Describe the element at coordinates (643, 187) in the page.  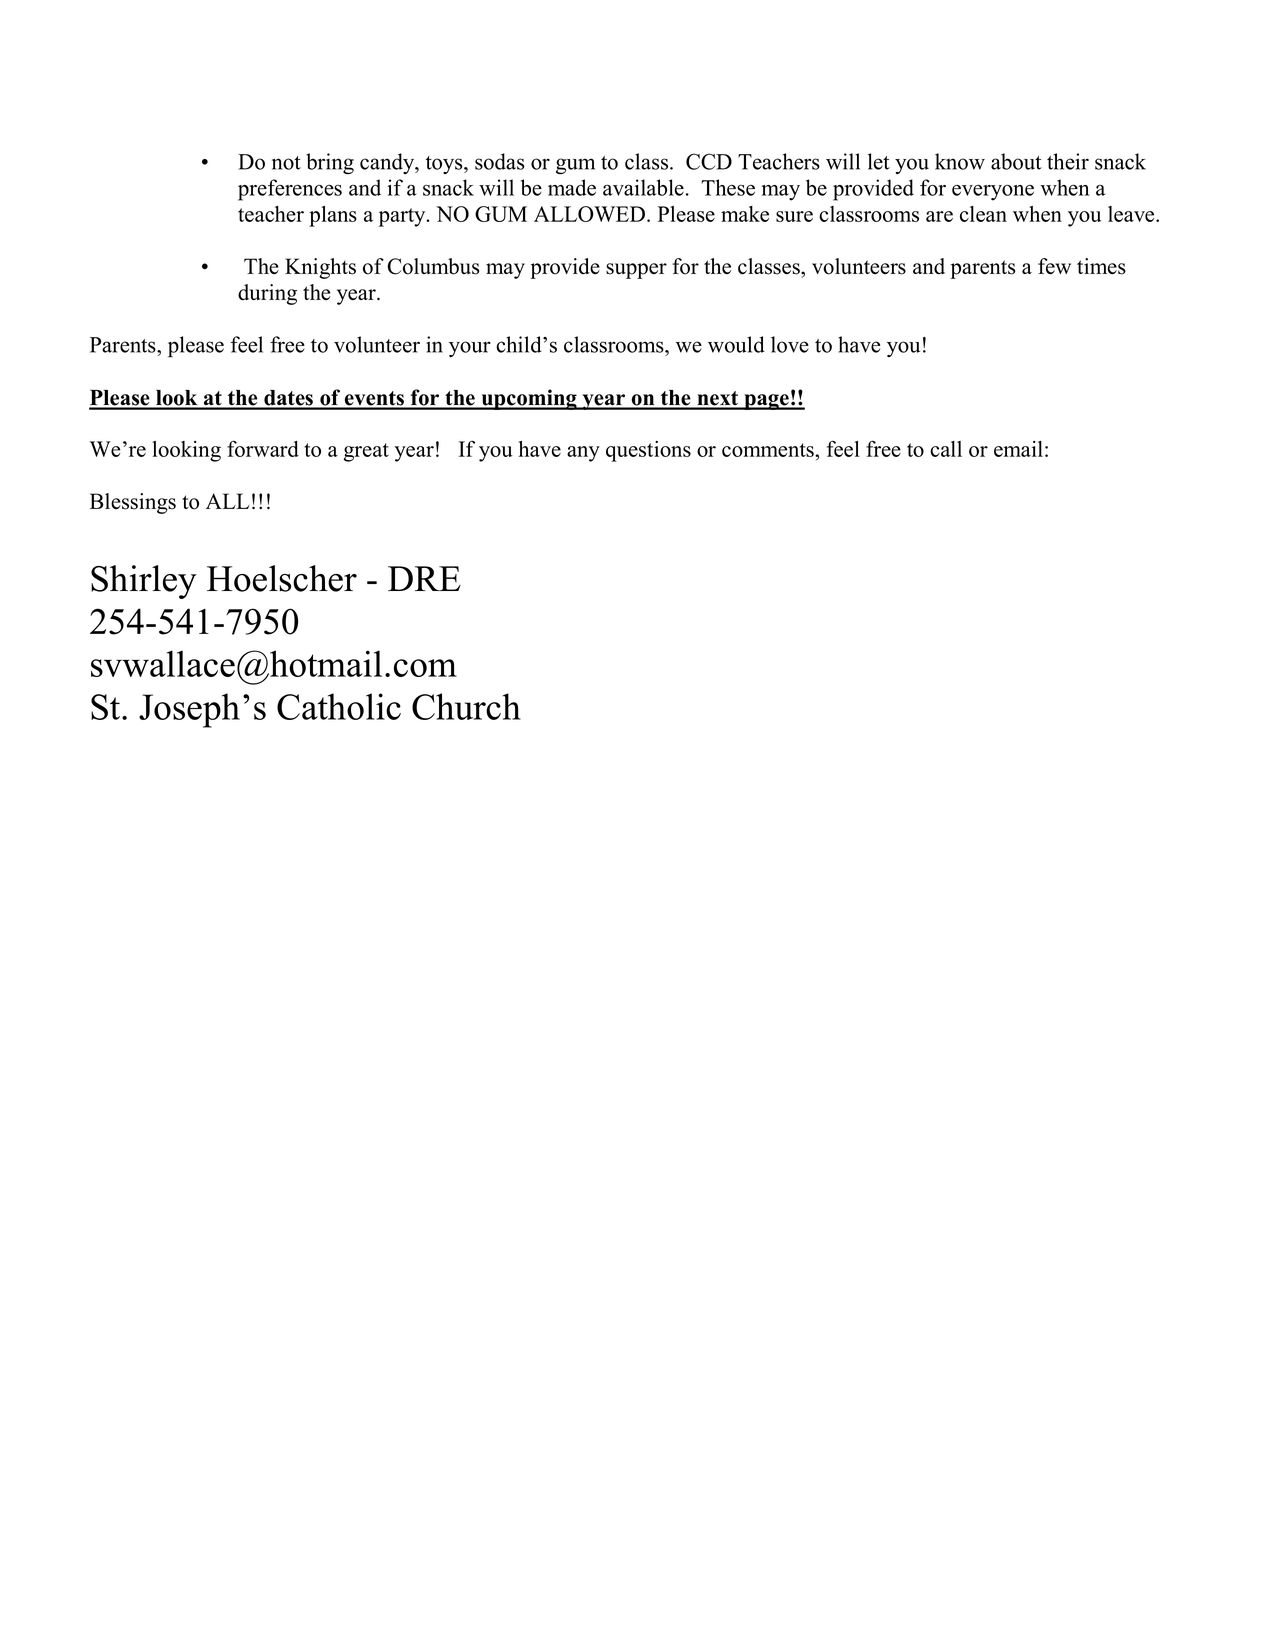
I see `available` at that location.
